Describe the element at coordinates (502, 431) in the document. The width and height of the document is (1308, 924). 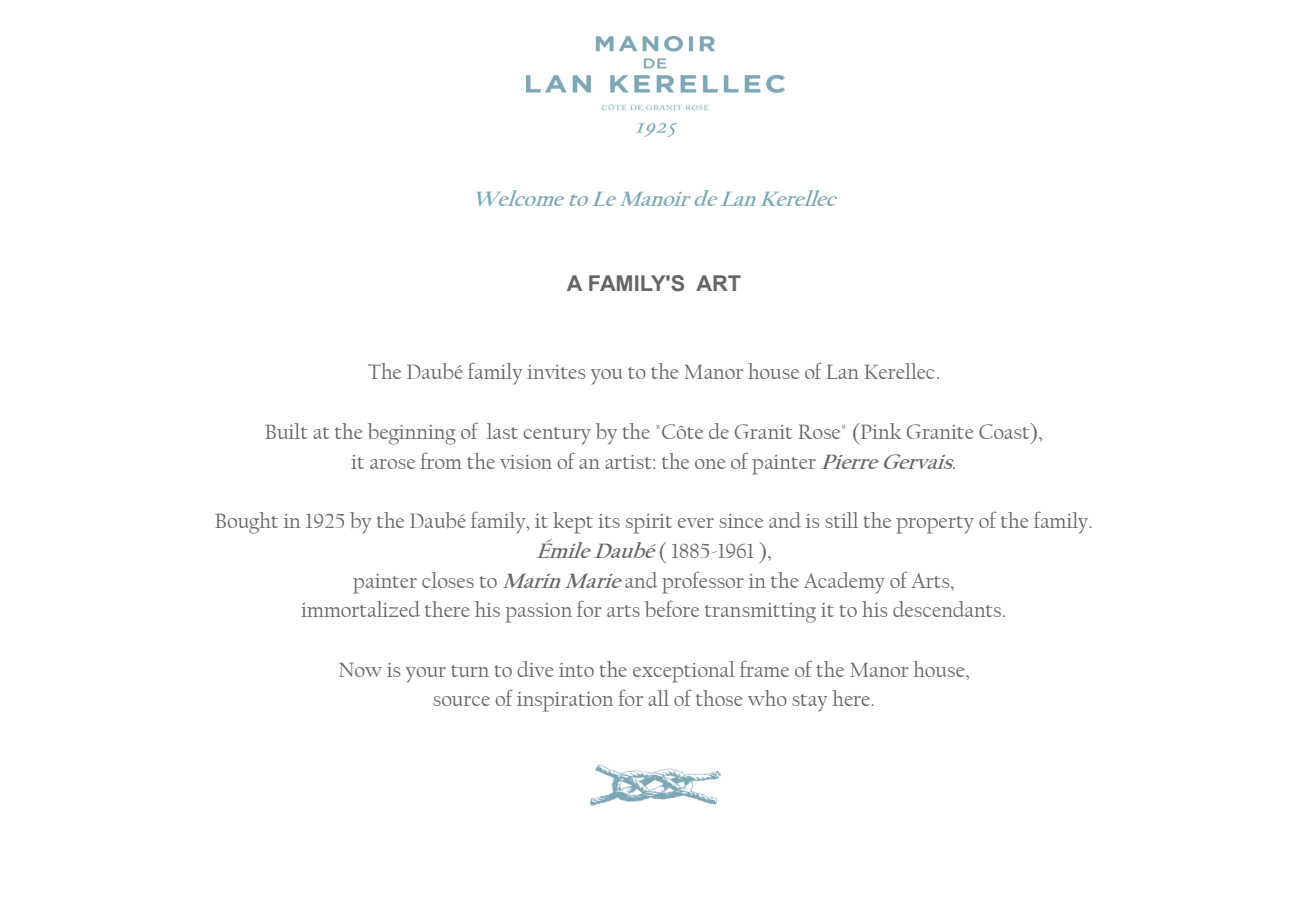
I see `last` at that location.
